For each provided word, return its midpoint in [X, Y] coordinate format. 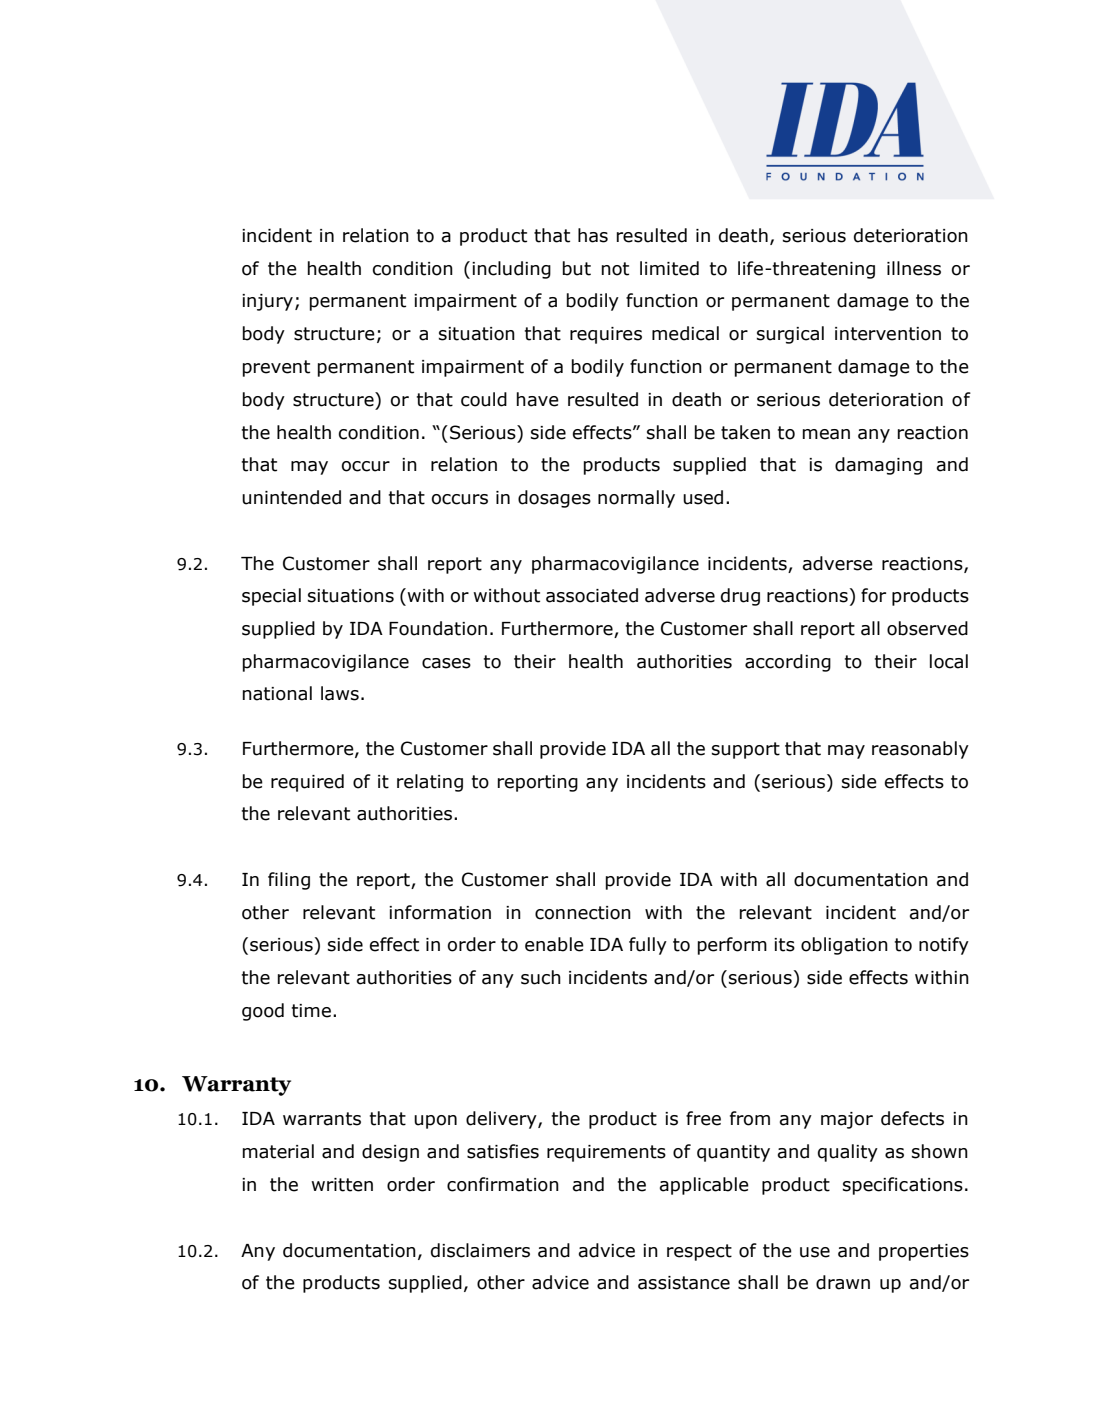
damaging [878, 466]
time [313, 1011]
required [307, 783]
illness [914, 268]
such [541, 977]
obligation [844, 946]
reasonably [920, 750]
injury [267, 302]
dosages [554, 499]
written [342, 1185]
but [577, 268]
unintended [291, 497]
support [746, 750]
